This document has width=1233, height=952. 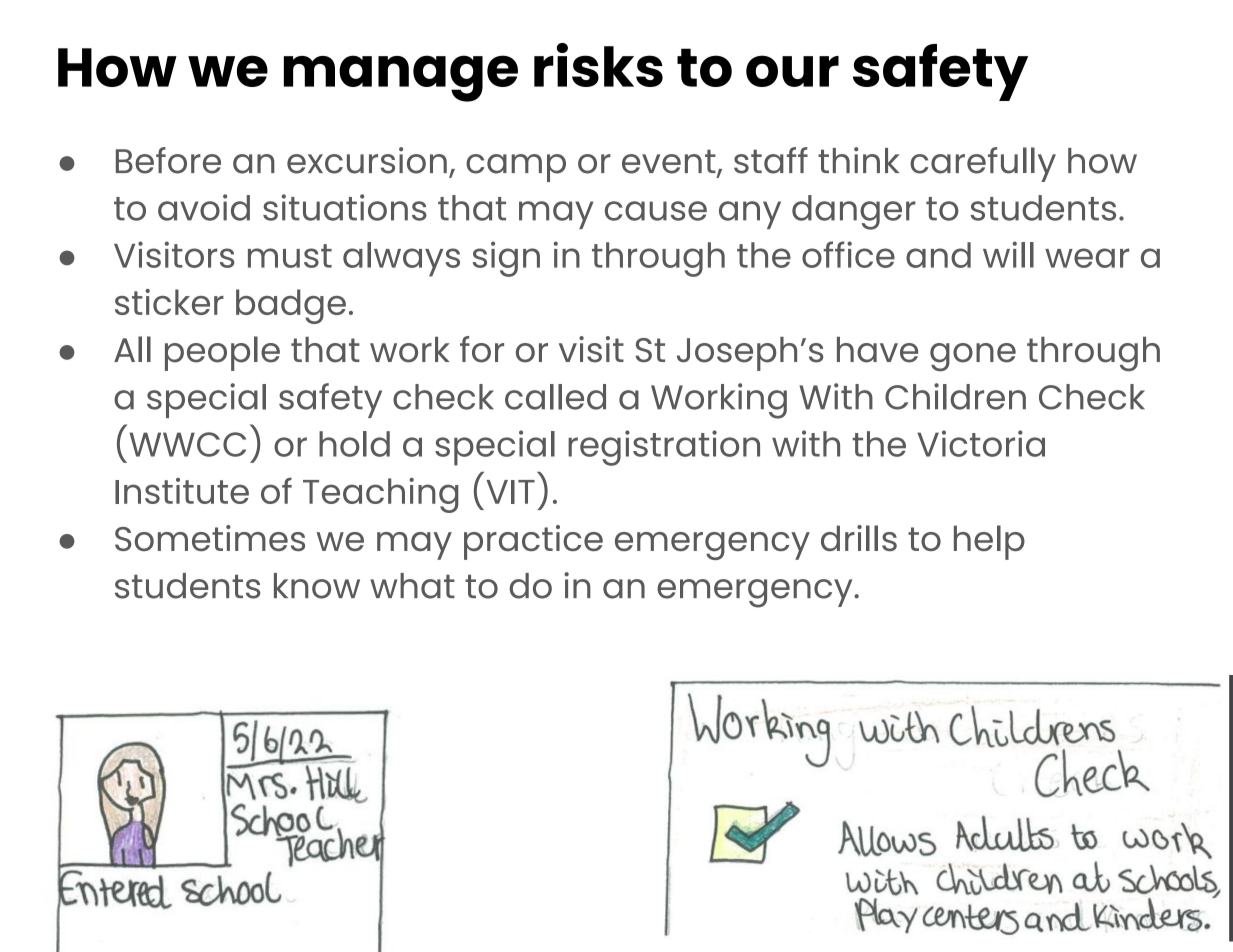 I want to click on cause, so click(x=656, y=211).
